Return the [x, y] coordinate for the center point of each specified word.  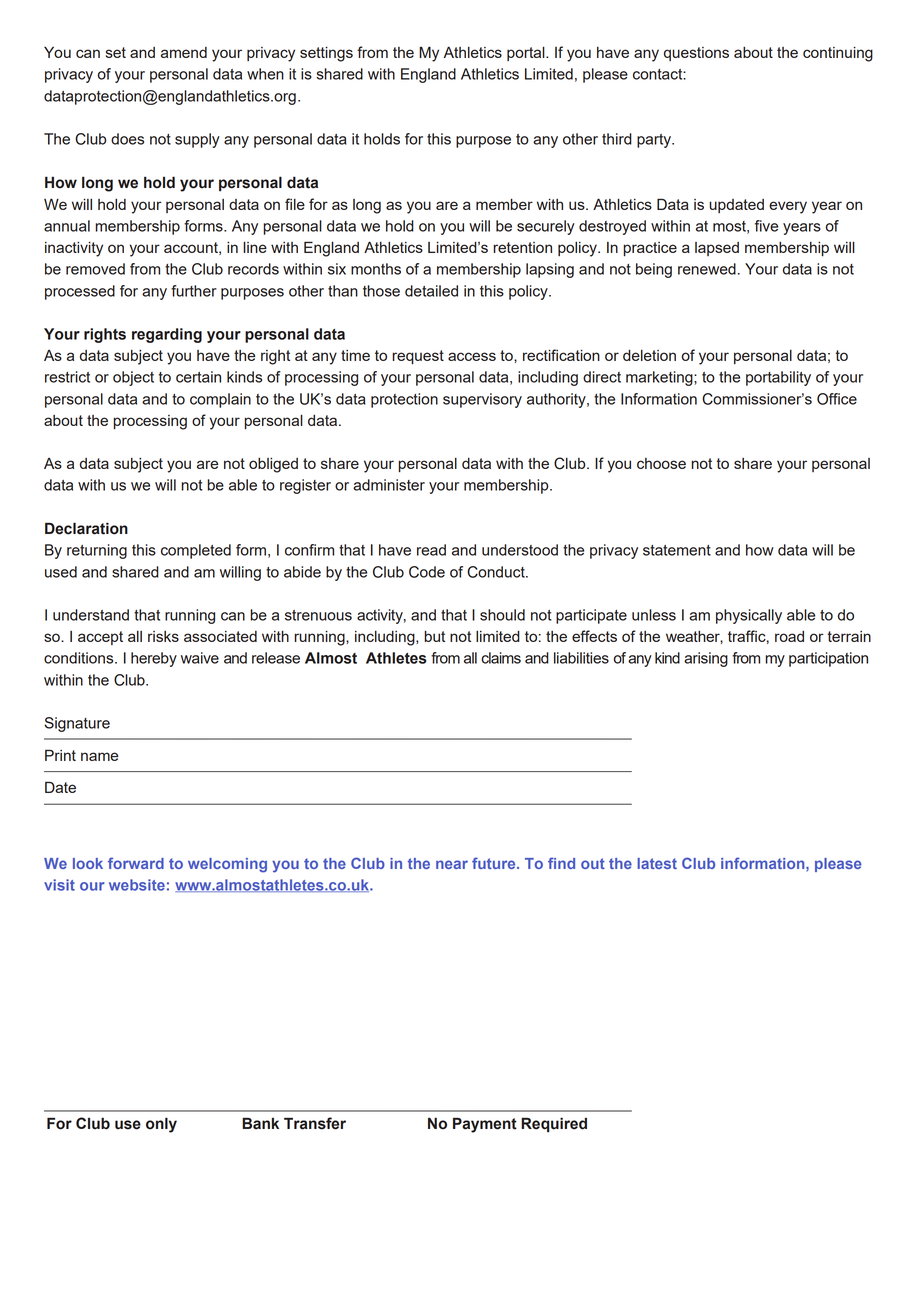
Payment [485, 1125]
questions [696, 54]
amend [184, 52]
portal [527, 54]
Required [554, 1124]
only [161, 1125]
